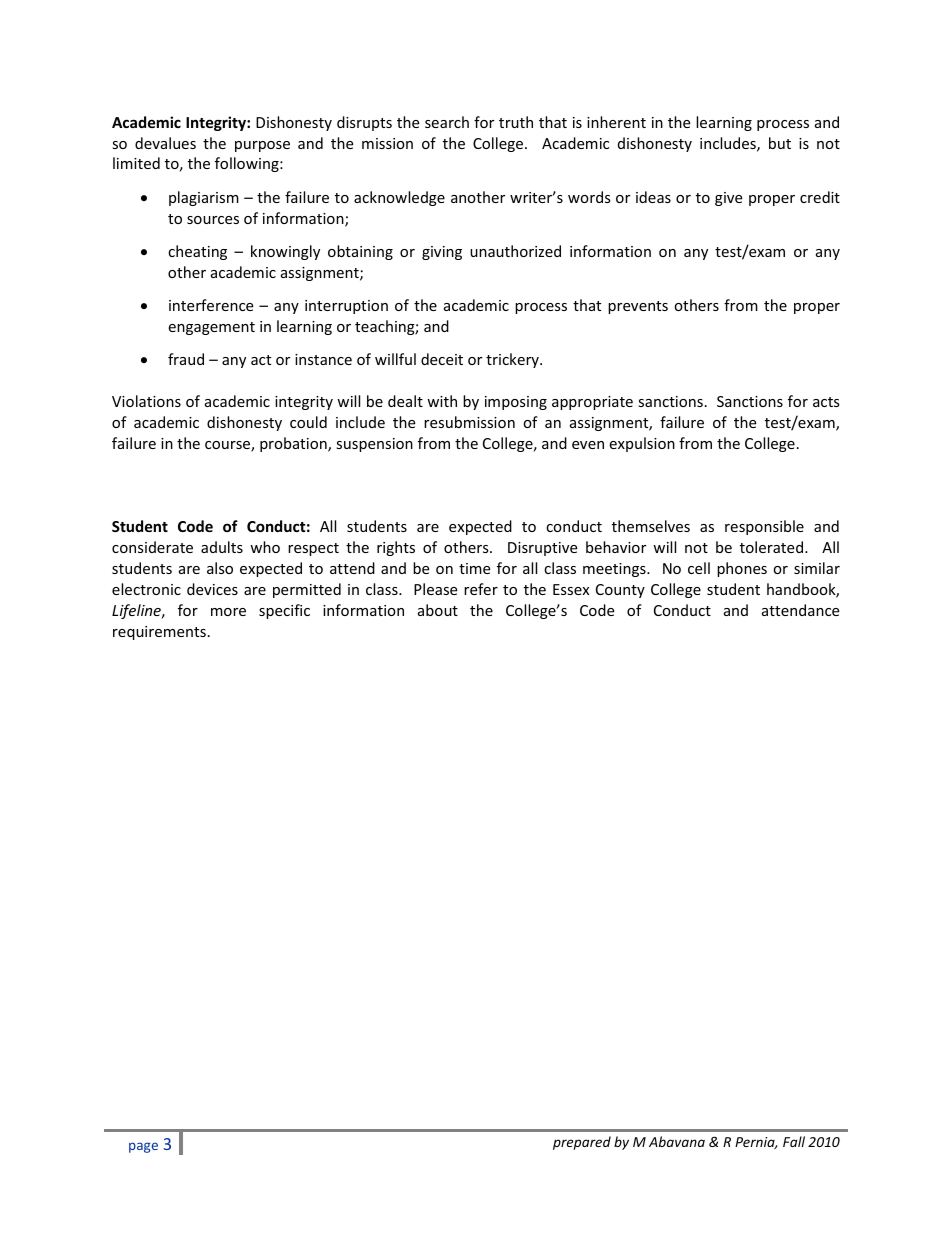 Image resolution: width=952 pixels, height=1233 pixels. What do you see at coordinates (262, 146) in the screenshot?
I see `purpose` at bounding box center [262, 146].
